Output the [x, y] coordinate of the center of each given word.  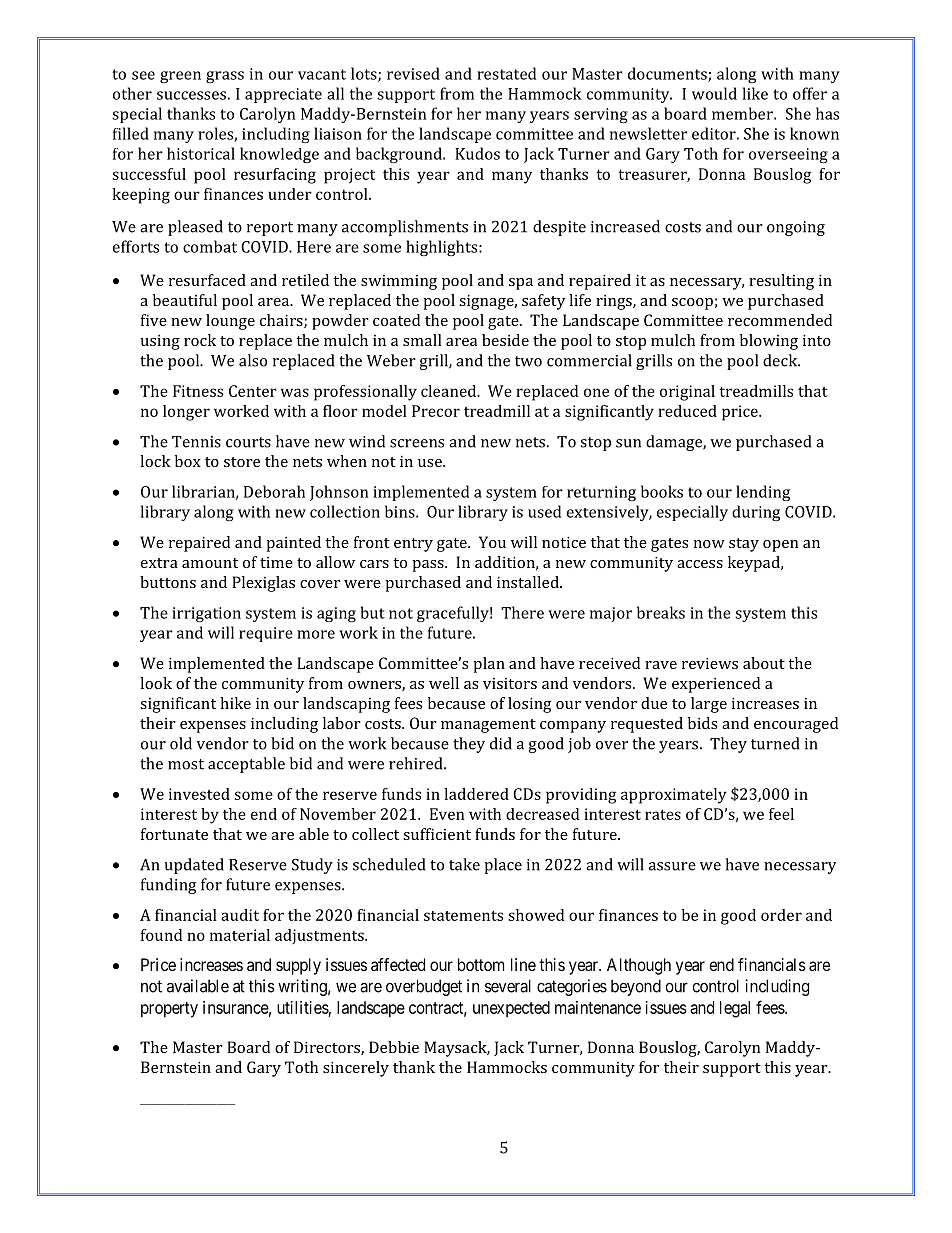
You [492, 542]
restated [506, 73]
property [169, 1010]
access [700, 564]
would [714, 93]
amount [210, 563]
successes [191, 95]
